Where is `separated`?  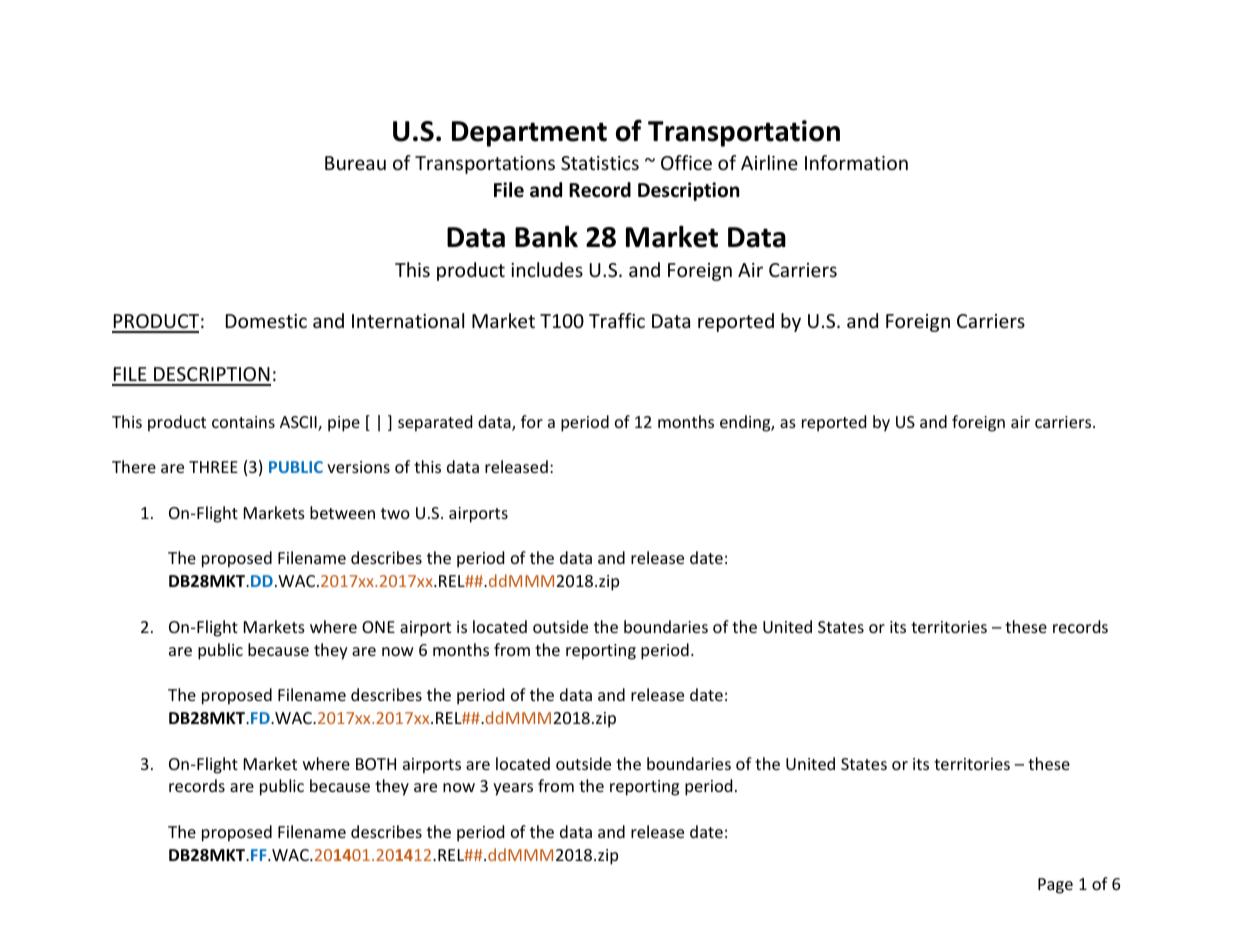 separated is located at coordinates (435, 423).
